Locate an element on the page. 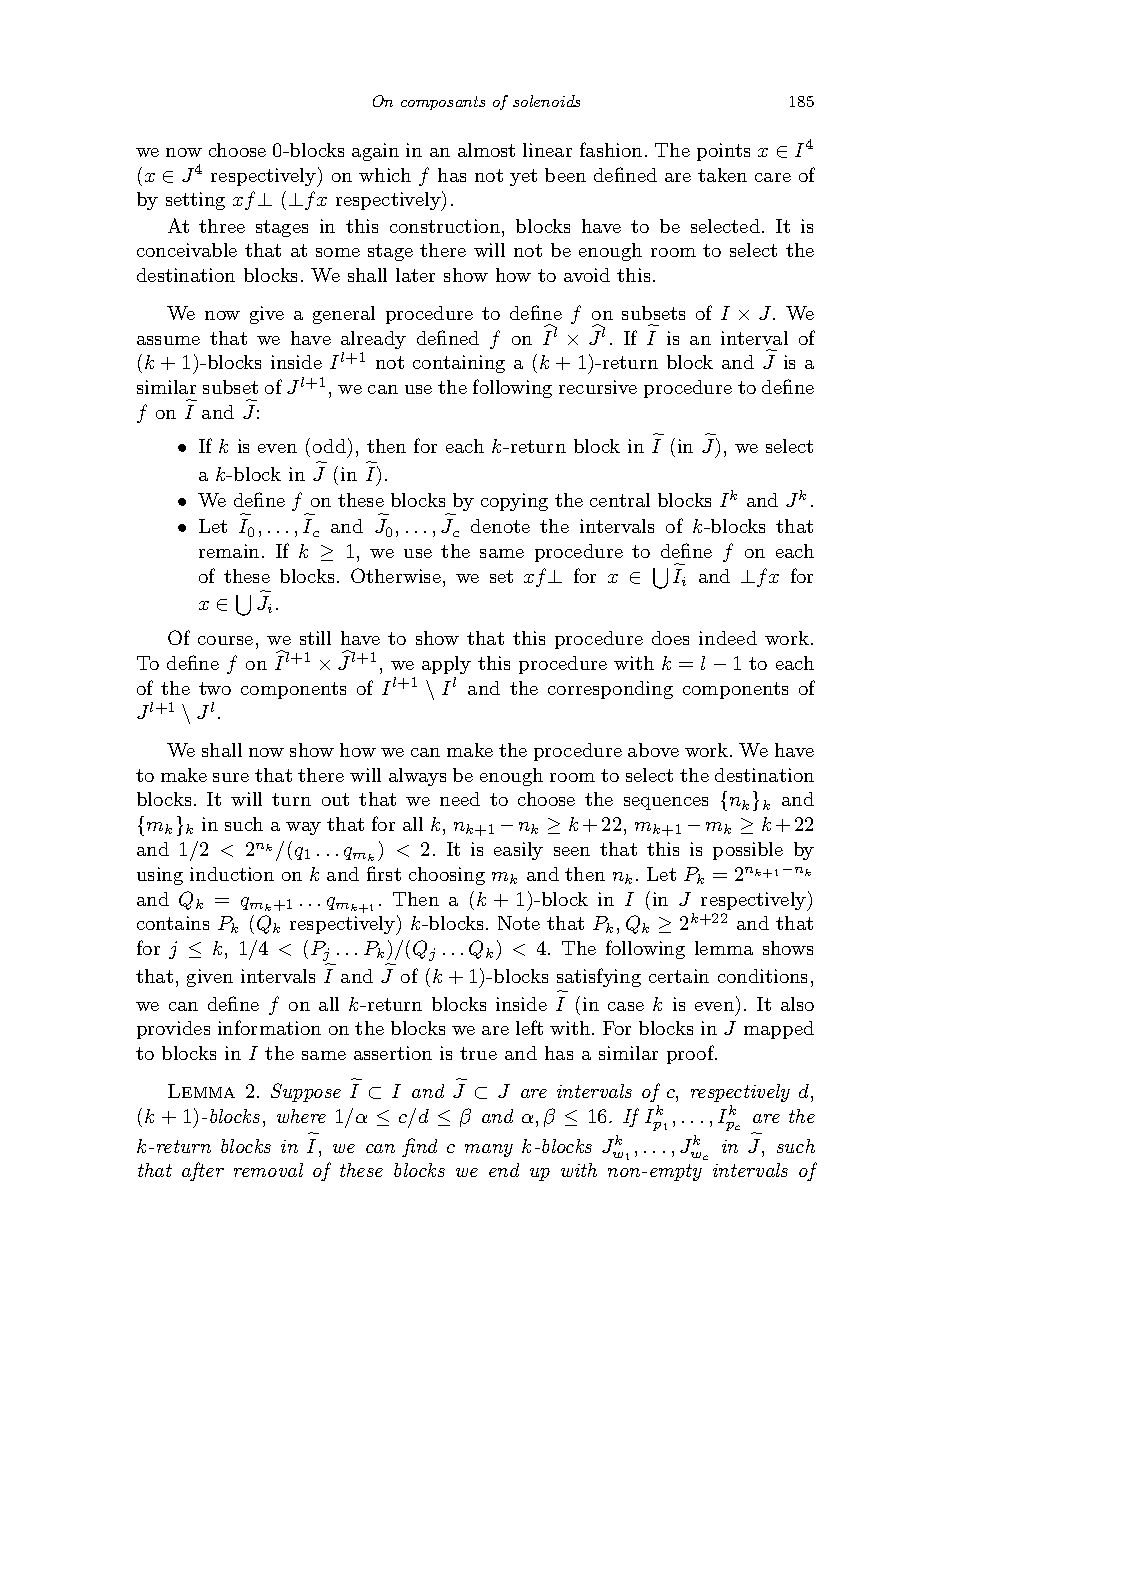 This image has width=1127, height=1594. apply is located at coordinates (446, 665).
